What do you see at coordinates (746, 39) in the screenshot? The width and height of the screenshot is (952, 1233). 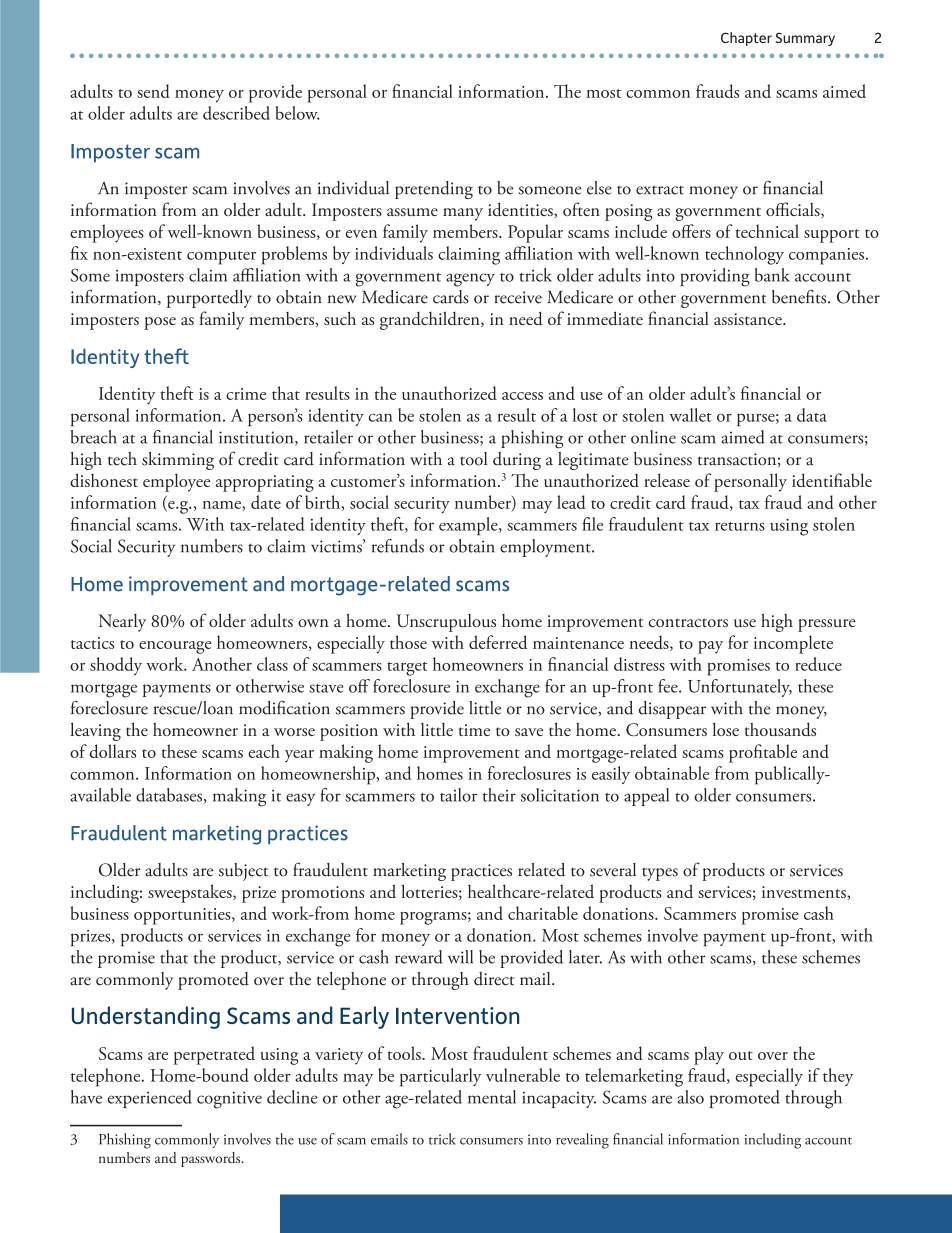 I see `Chapter` at bounding box center [746, 39].
